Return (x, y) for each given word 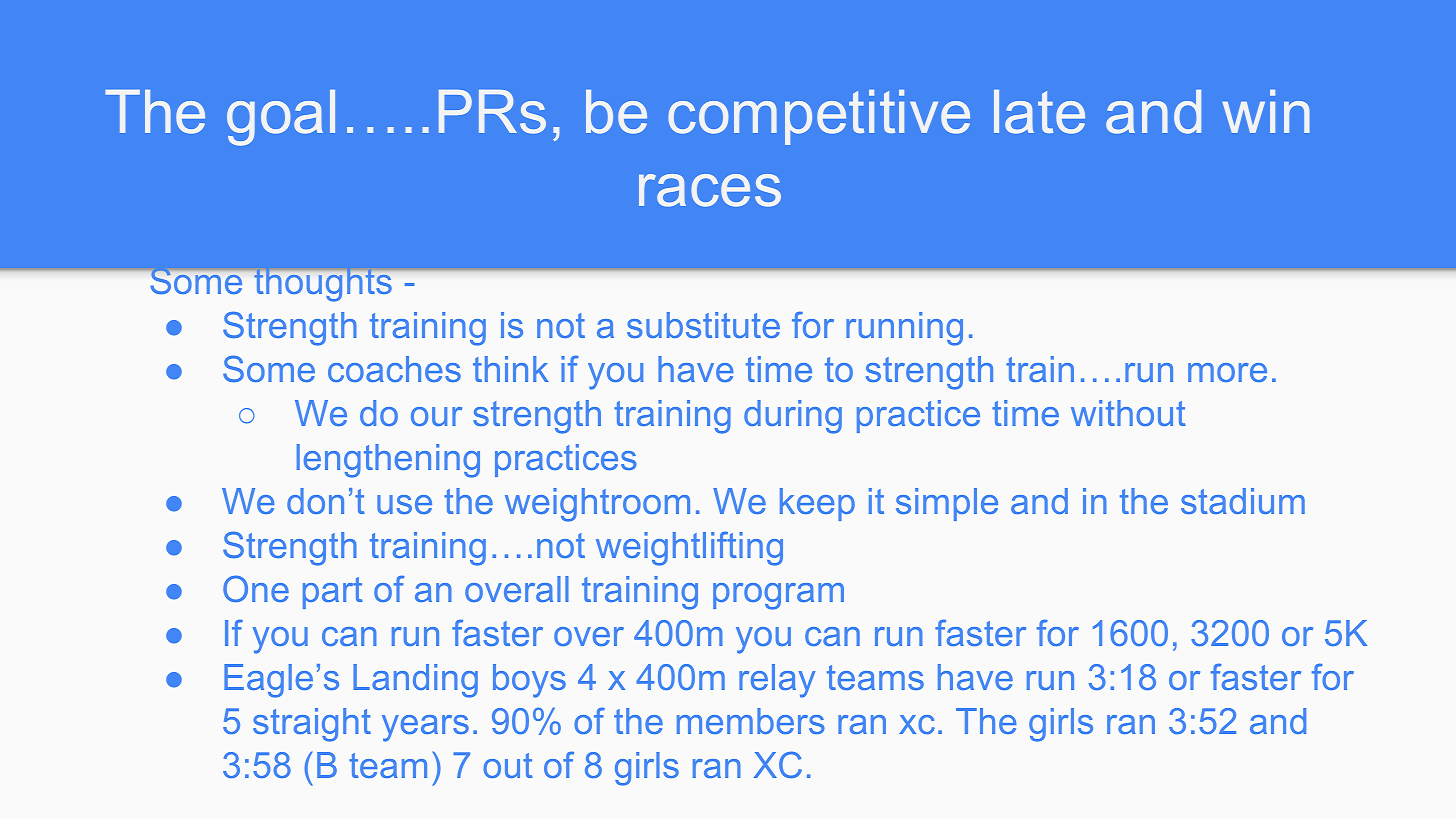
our (436, 416)
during (793, 417)
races (710, 190)
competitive (819, 117)
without (1128, 413)
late (1039, 112)
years (425, 728)
